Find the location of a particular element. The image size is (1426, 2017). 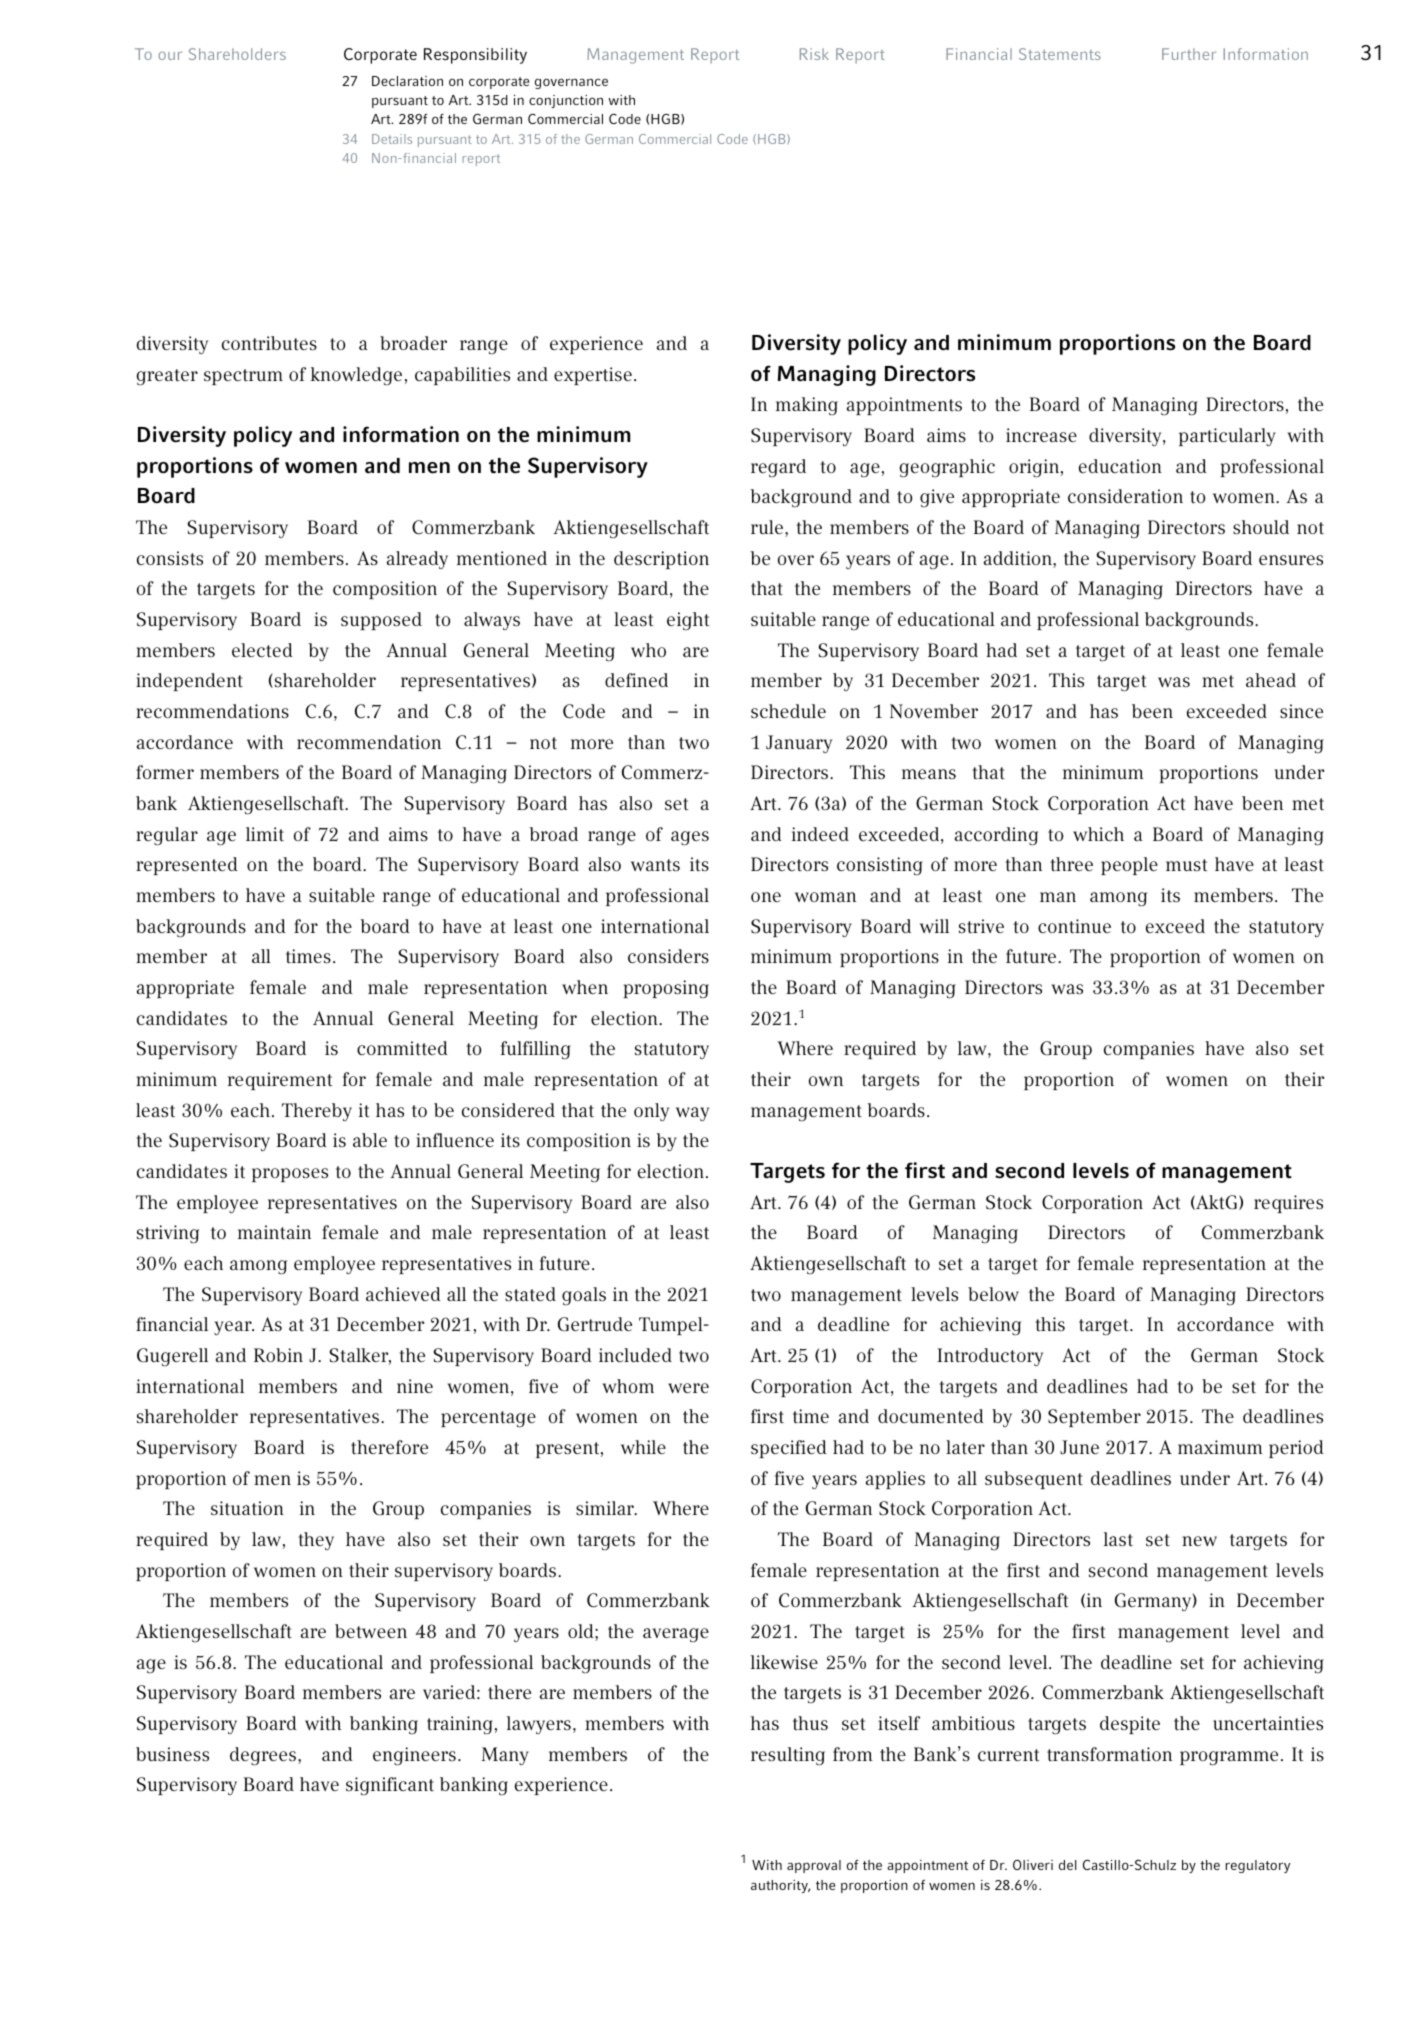

degrees is located at coordinates (264, 1756).
